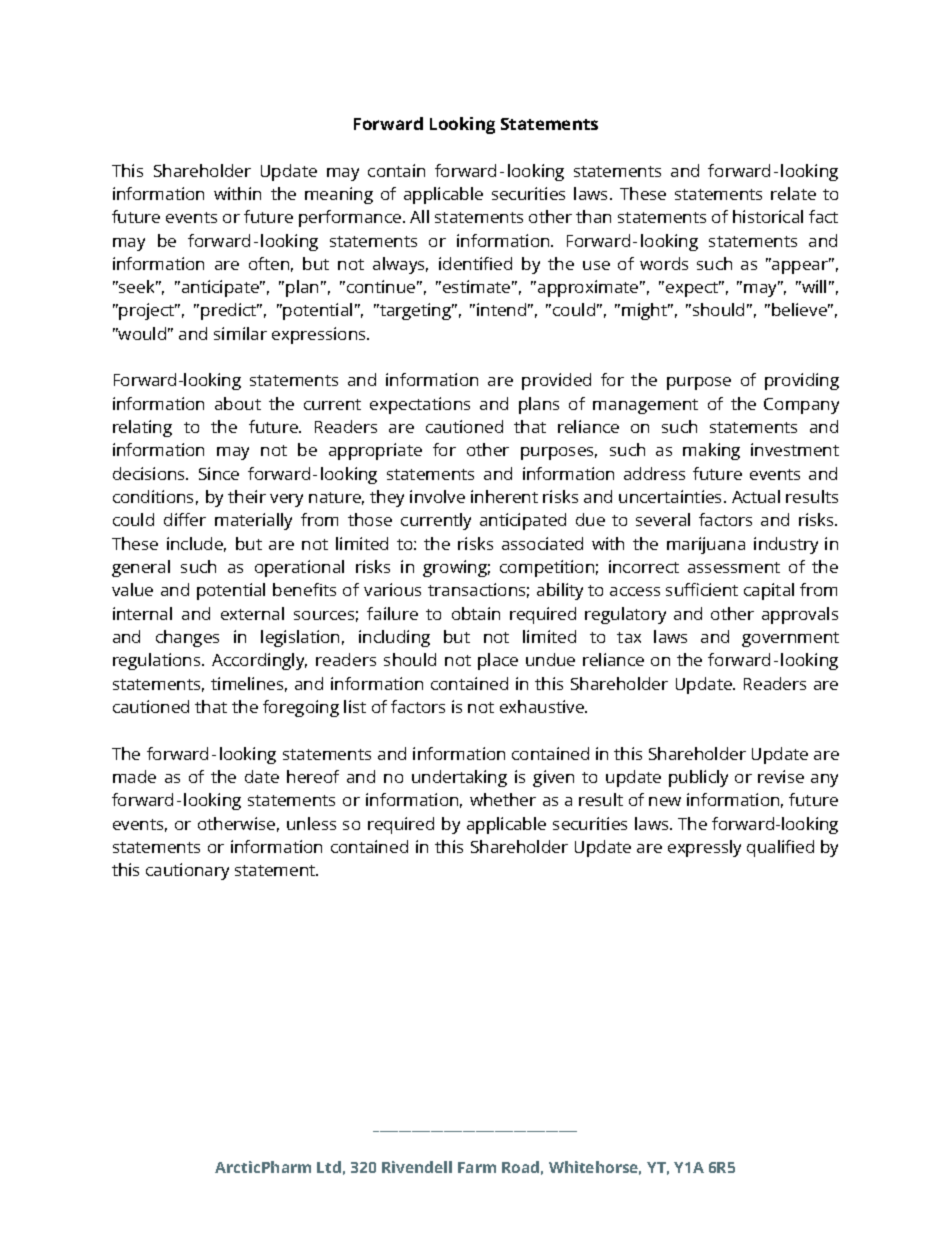 This page has width=952, height=1233. Describe the element at coordinates (417, 1167) in the page. I see `Rivendell` at that location.
